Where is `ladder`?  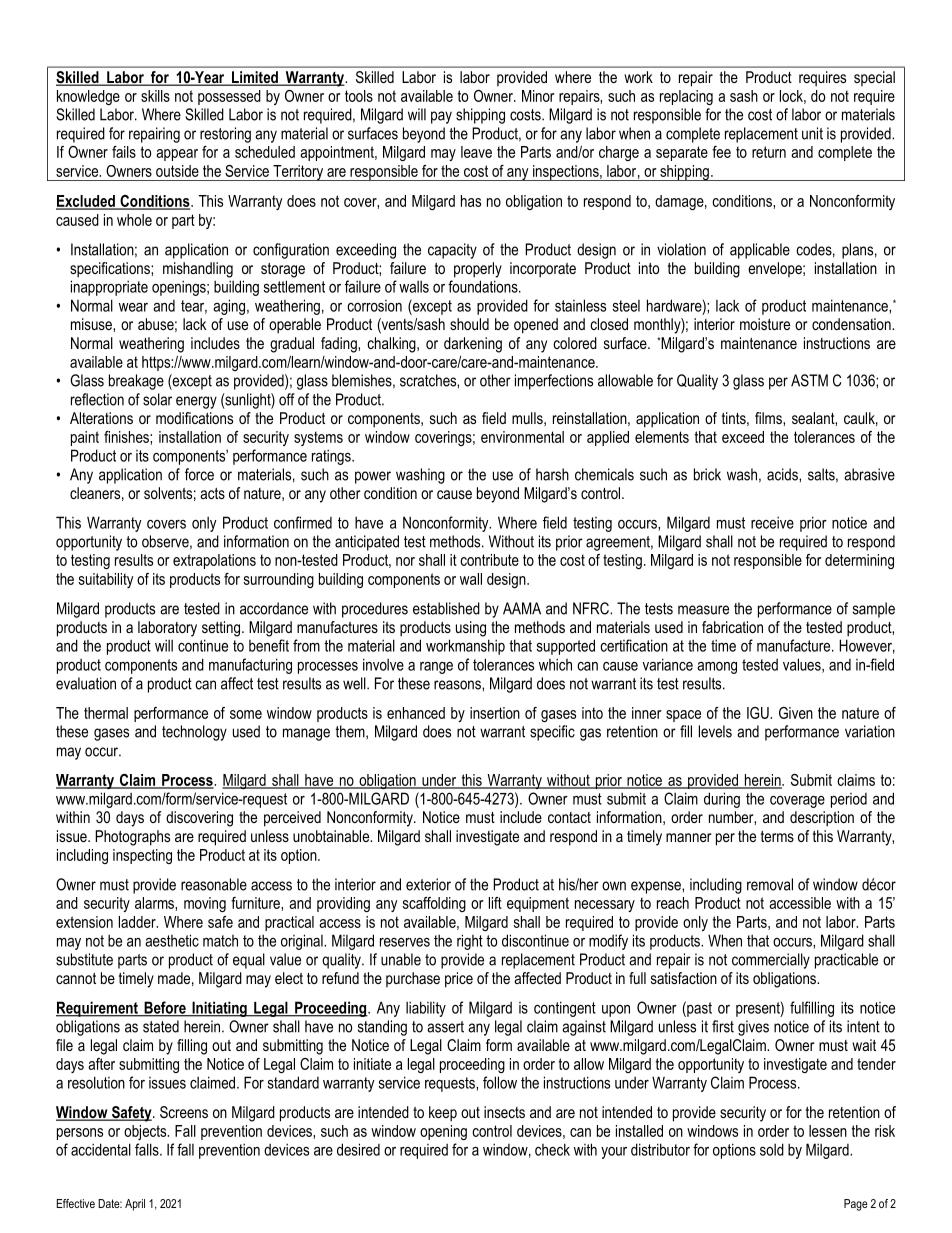 ladder is located at coordinates (138, 922).
